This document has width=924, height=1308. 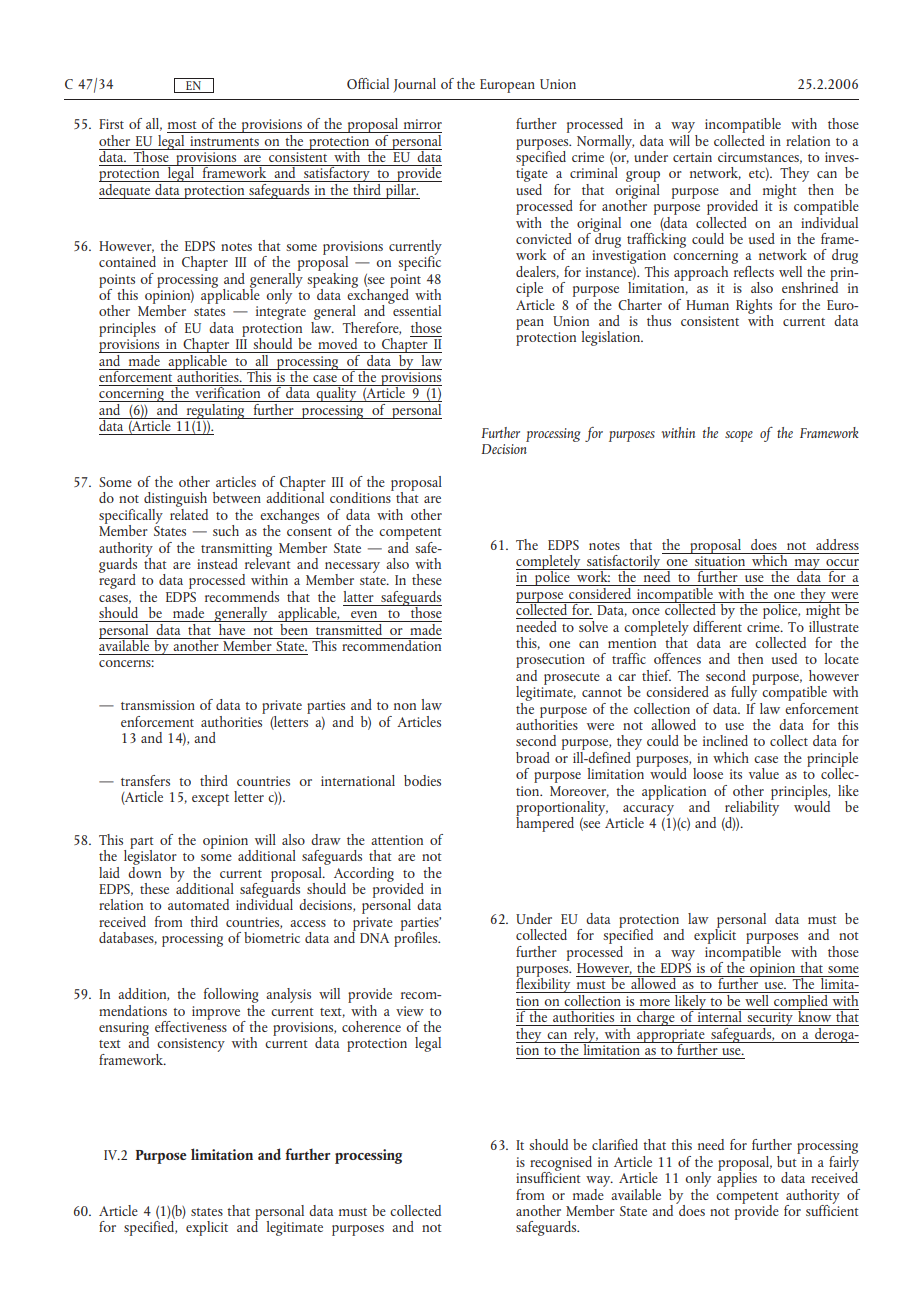 I want to click on even, so click(x=364, y=614).
